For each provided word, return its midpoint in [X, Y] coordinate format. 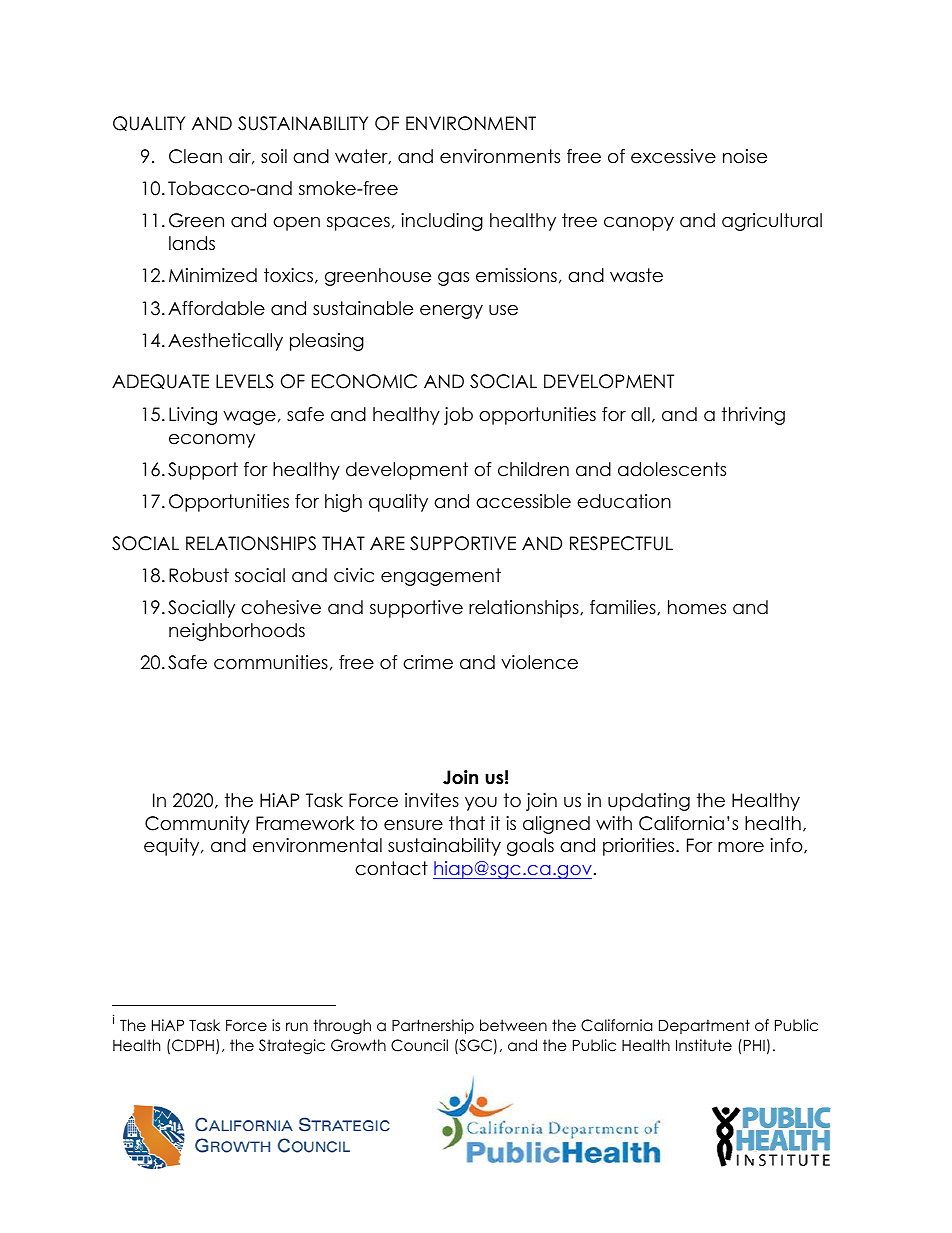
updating [649, 802]
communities [271, 662]
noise [745, 156]
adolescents [672, 469]
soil [274, 156]
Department [704, 1026]
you [481, 804]
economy [212, 441]
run [297, 1026]
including [442, 222]
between [513, 1025]
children [533, 469]
